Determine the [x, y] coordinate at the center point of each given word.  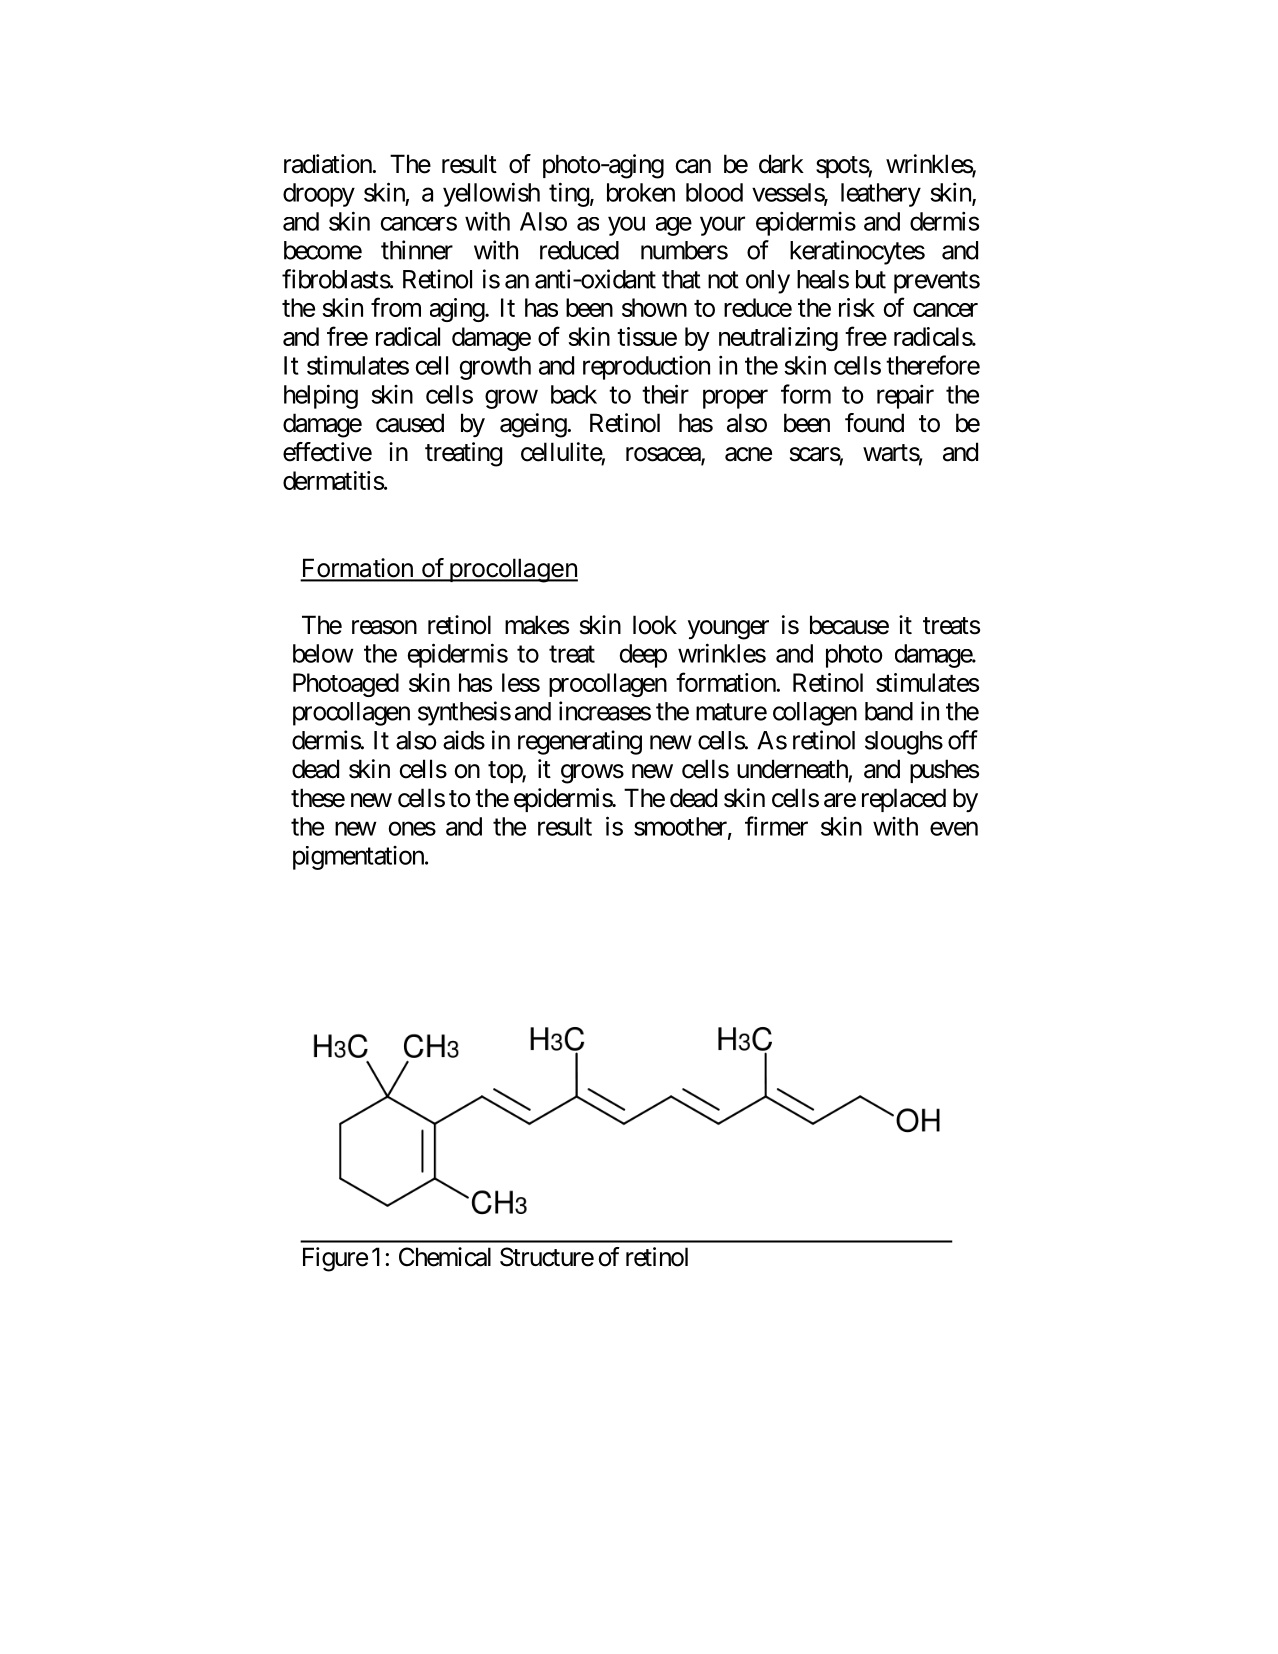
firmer [776, 826]
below [323, 653]
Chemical [445, 1257]
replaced [904, 800]
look [655, 625]
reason [384, 627]
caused [410, 423]
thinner [417, 250]
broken [641, 192]
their [665, 394]
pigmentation [359, 858]
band [889, 711]
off [963, 740]
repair [905, 396]
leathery [881, 195]
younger [728, 630]
